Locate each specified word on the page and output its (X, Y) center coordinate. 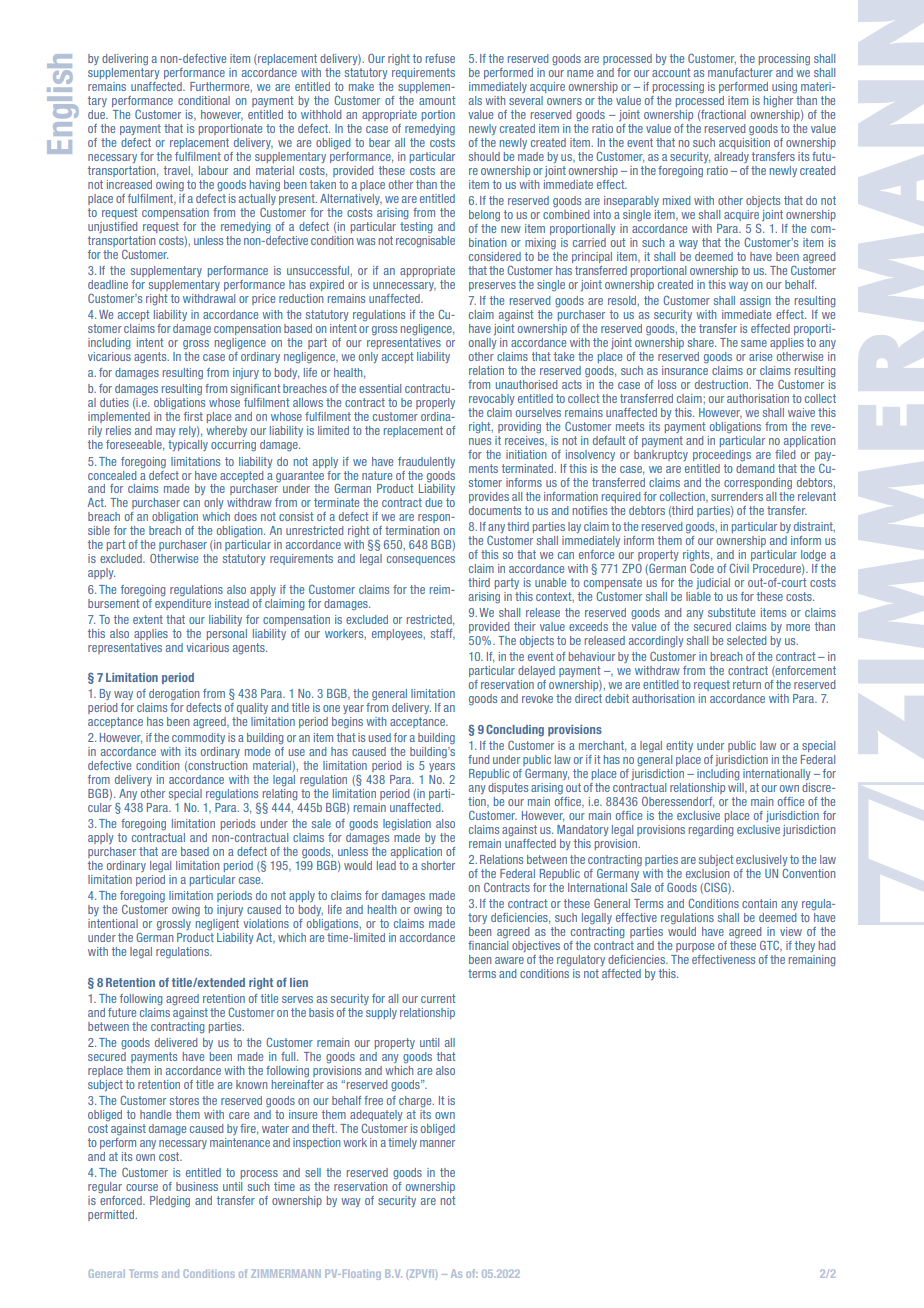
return (747, 684)
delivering (125, 60)
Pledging (170, 1202)
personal (227, 634)
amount (437, 100)
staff (443, 634)
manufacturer (740, 72)
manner (437, 1143)
